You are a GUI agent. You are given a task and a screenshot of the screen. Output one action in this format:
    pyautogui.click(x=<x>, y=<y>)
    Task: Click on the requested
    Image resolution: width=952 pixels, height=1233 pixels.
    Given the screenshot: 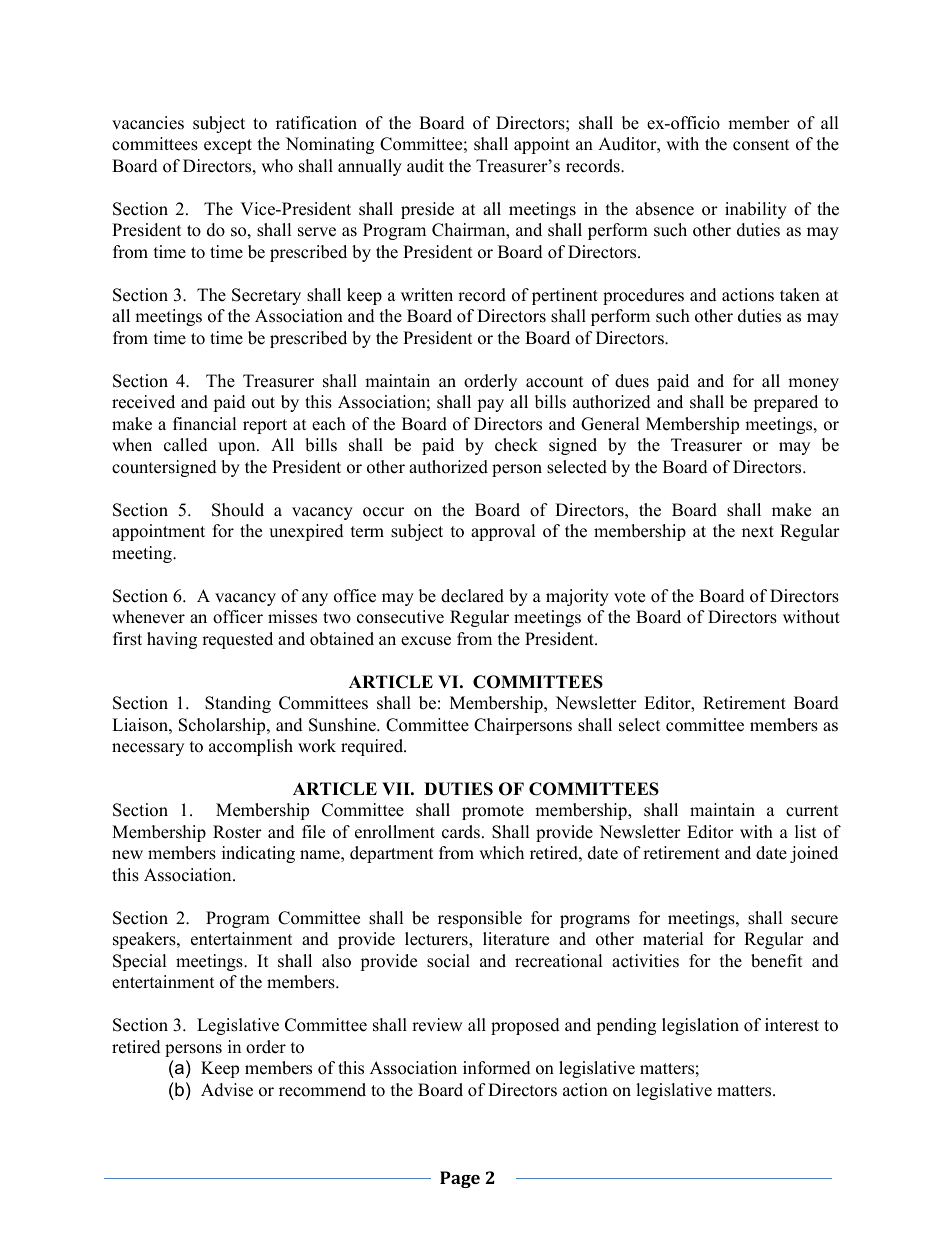 What is the action you would take?
    pyautogui.click(x=237, y=640)
